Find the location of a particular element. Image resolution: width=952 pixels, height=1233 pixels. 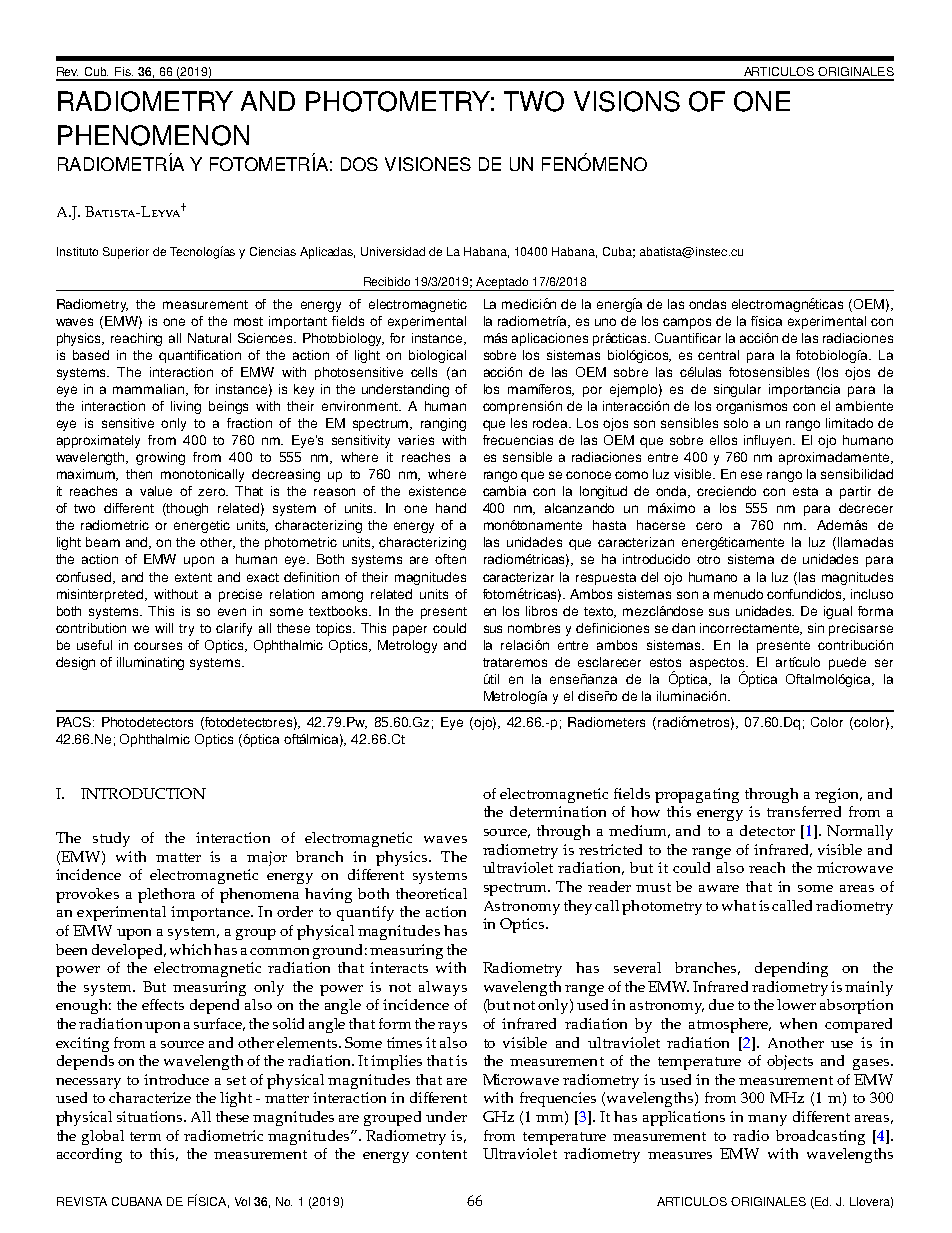

quantification is located at coordinates (200, 356).
